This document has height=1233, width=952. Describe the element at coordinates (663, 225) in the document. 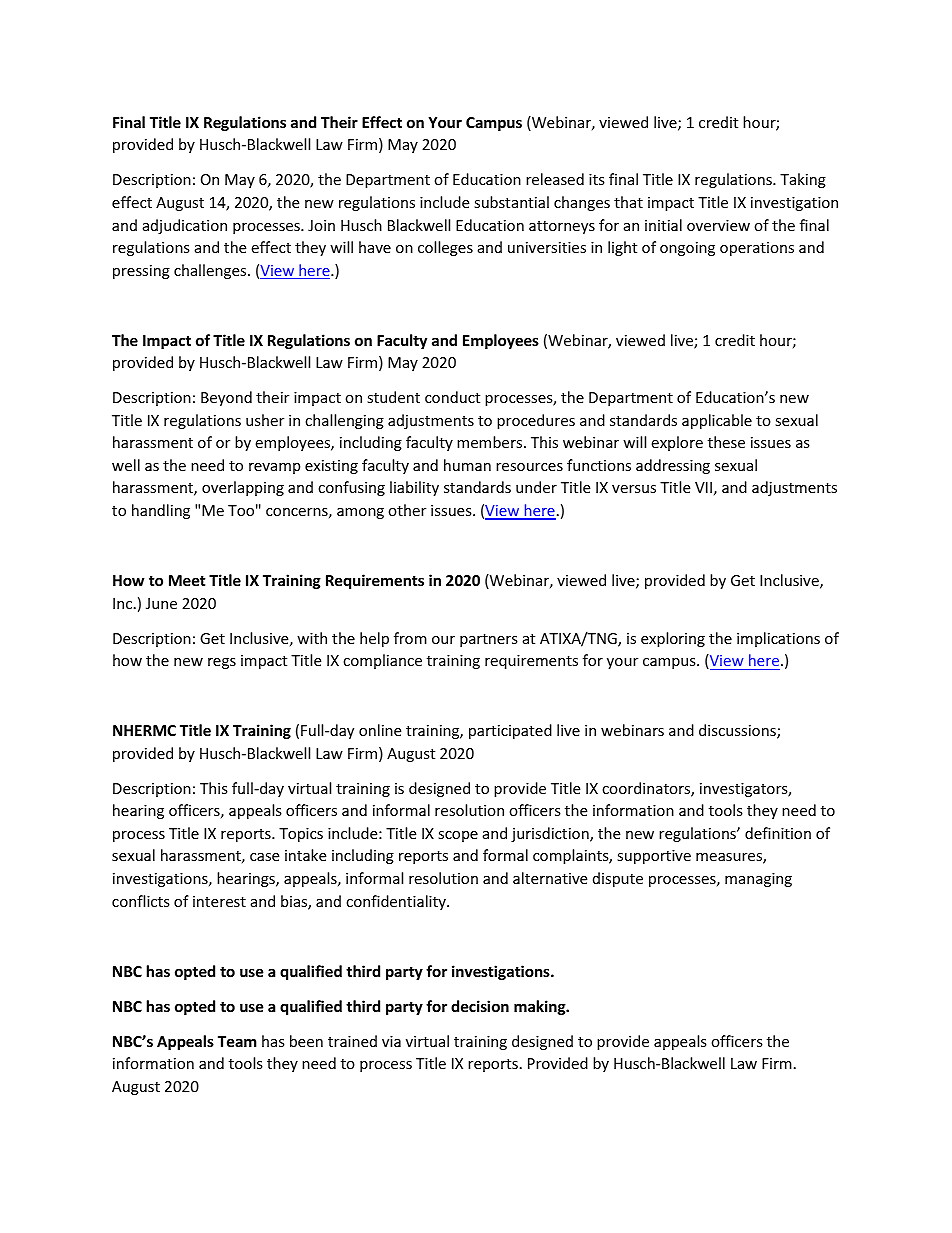

I see `initial` at that location.
